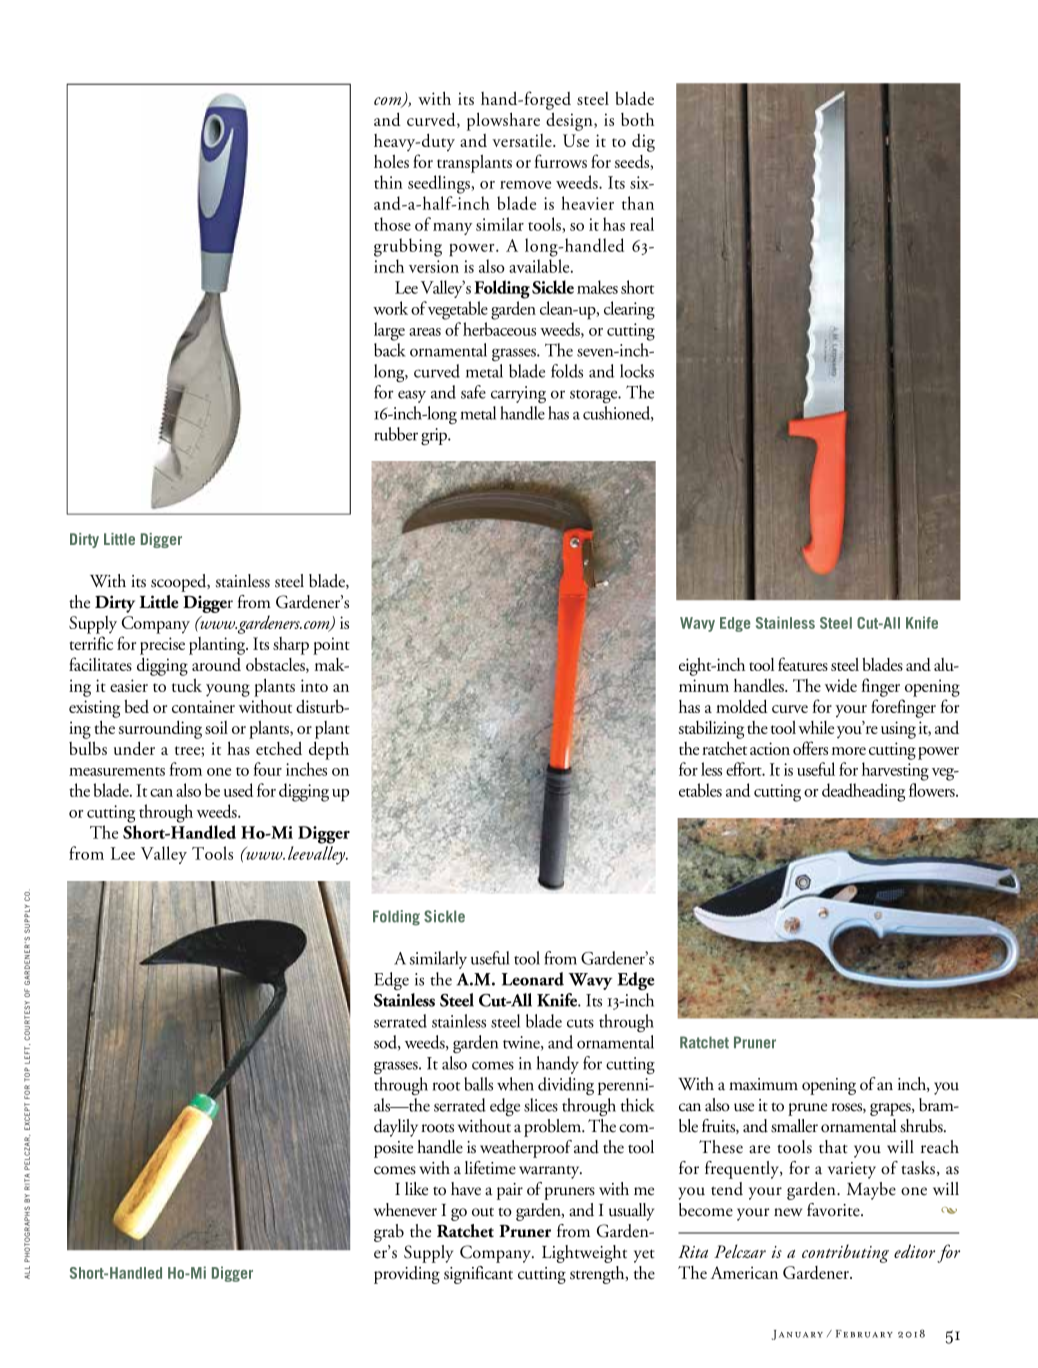 The height and width of the document is (1368, 1038). I want to click on balls, so click(478, 1084).
